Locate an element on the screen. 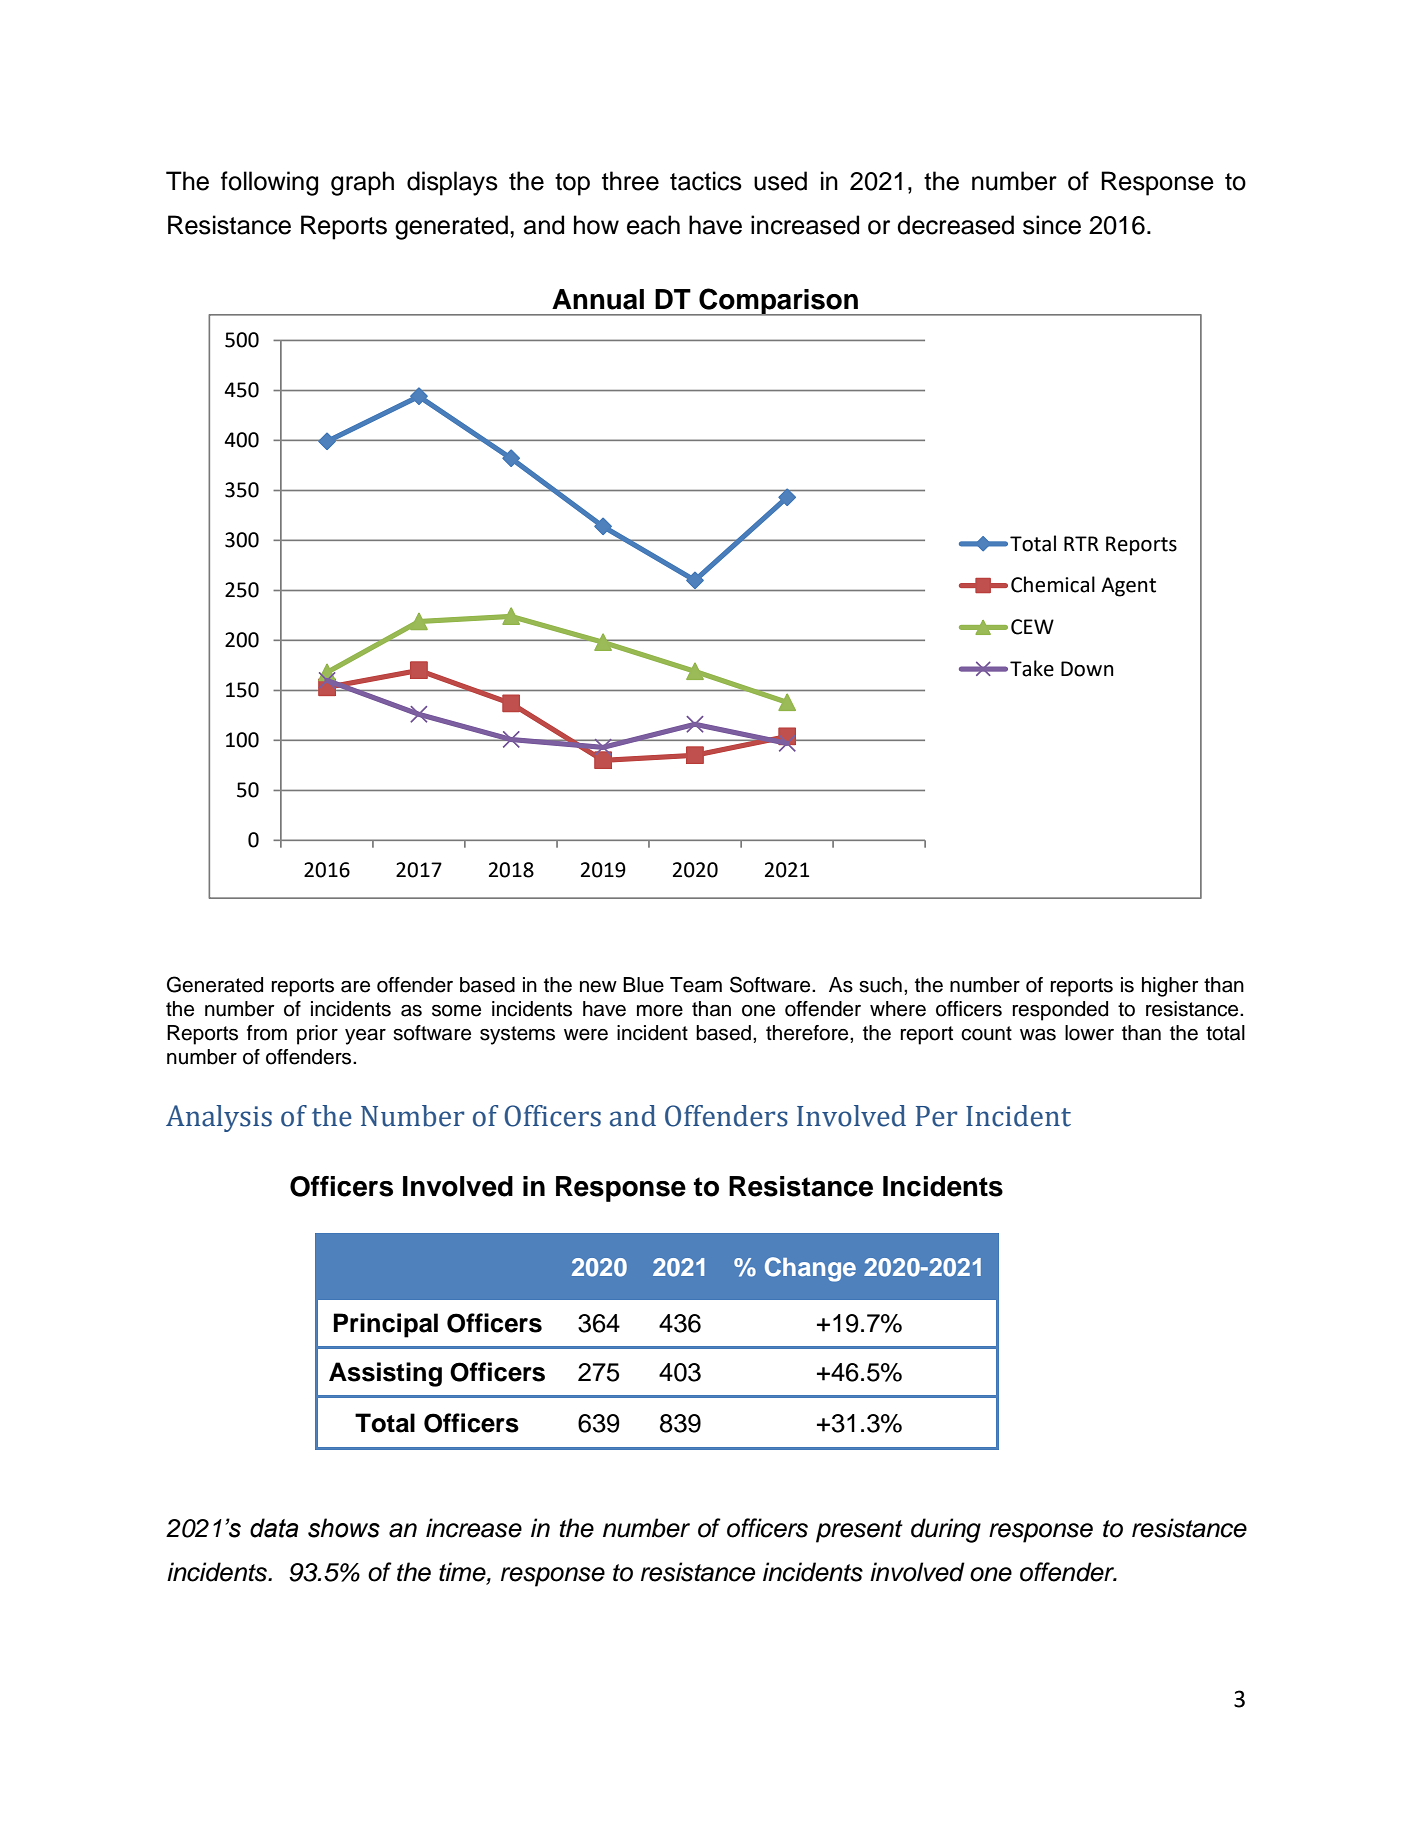  graph is located at coordinates (362, 183).
